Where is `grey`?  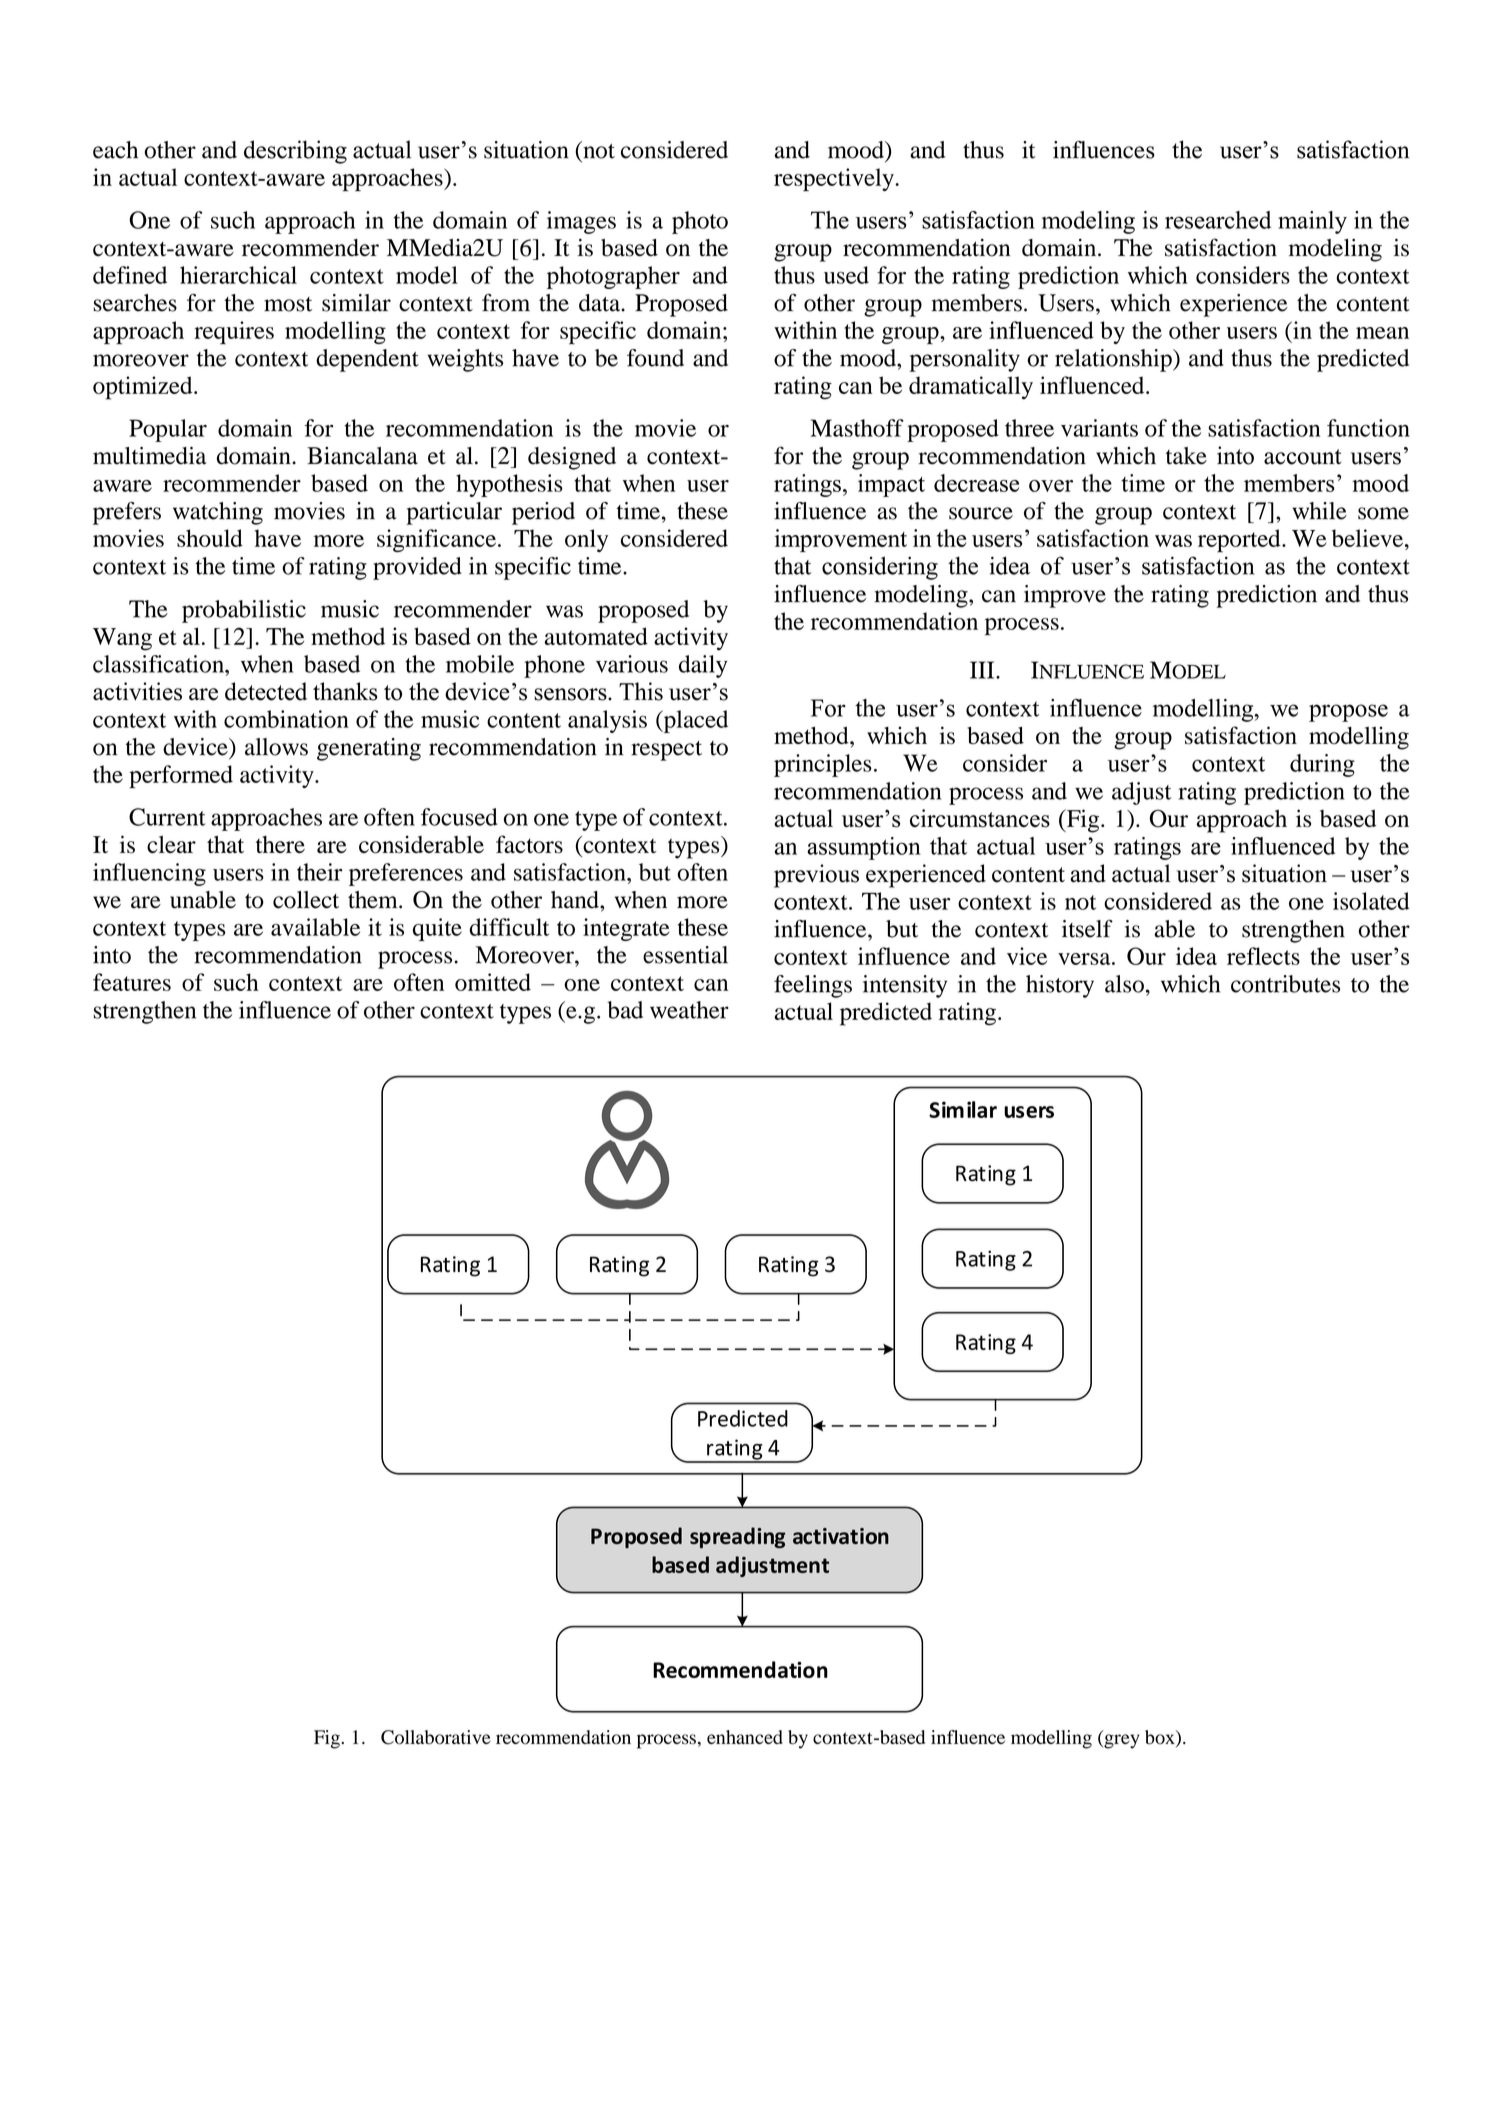
grey is located at coordinates (1120, 1741).
